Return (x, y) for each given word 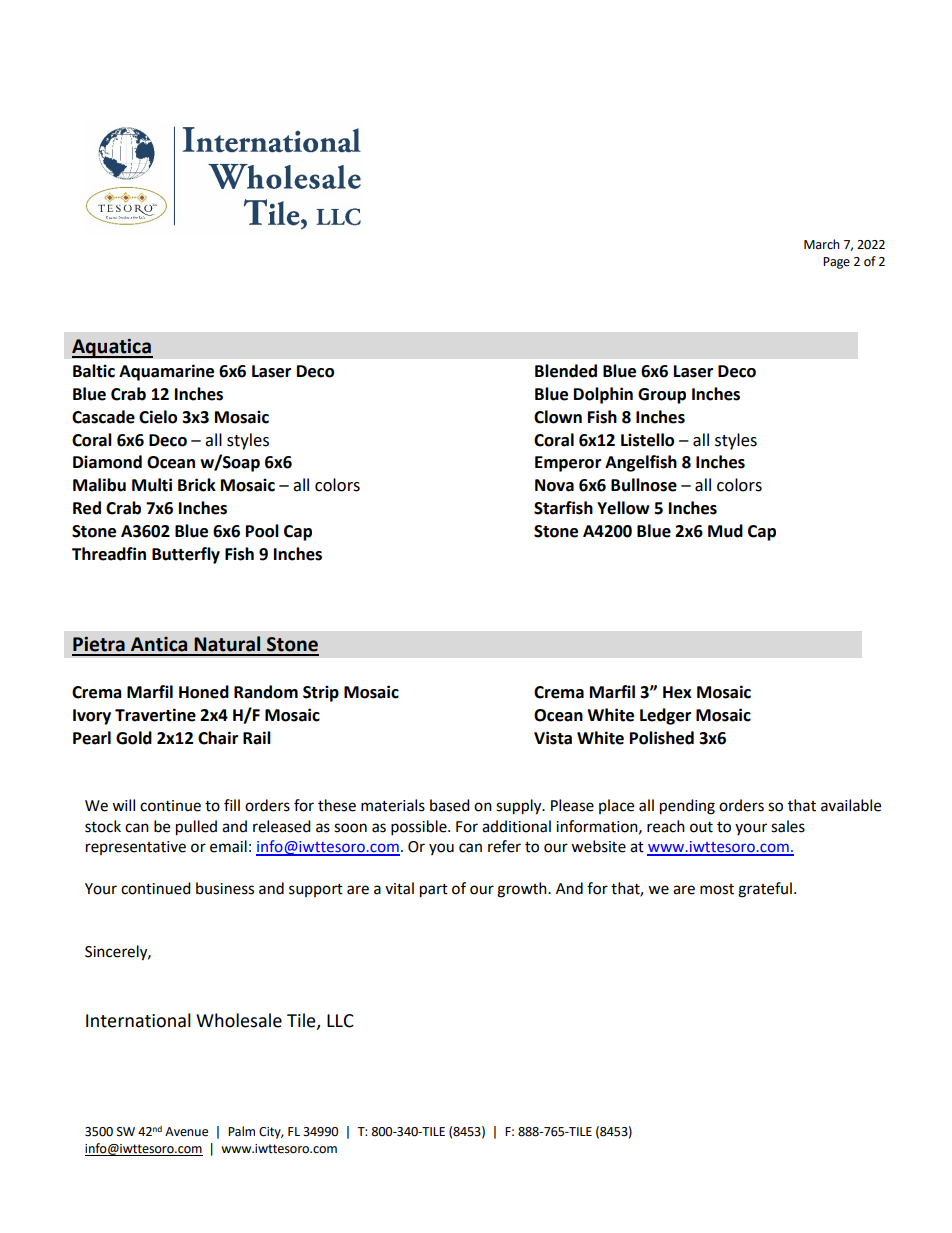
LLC (340, 1021)
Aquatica (112, 348)
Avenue (186, 1132)
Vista (553, 738)
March (822, 244)
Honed (204, 692)
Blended (566, 371)
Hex (677, 692)
